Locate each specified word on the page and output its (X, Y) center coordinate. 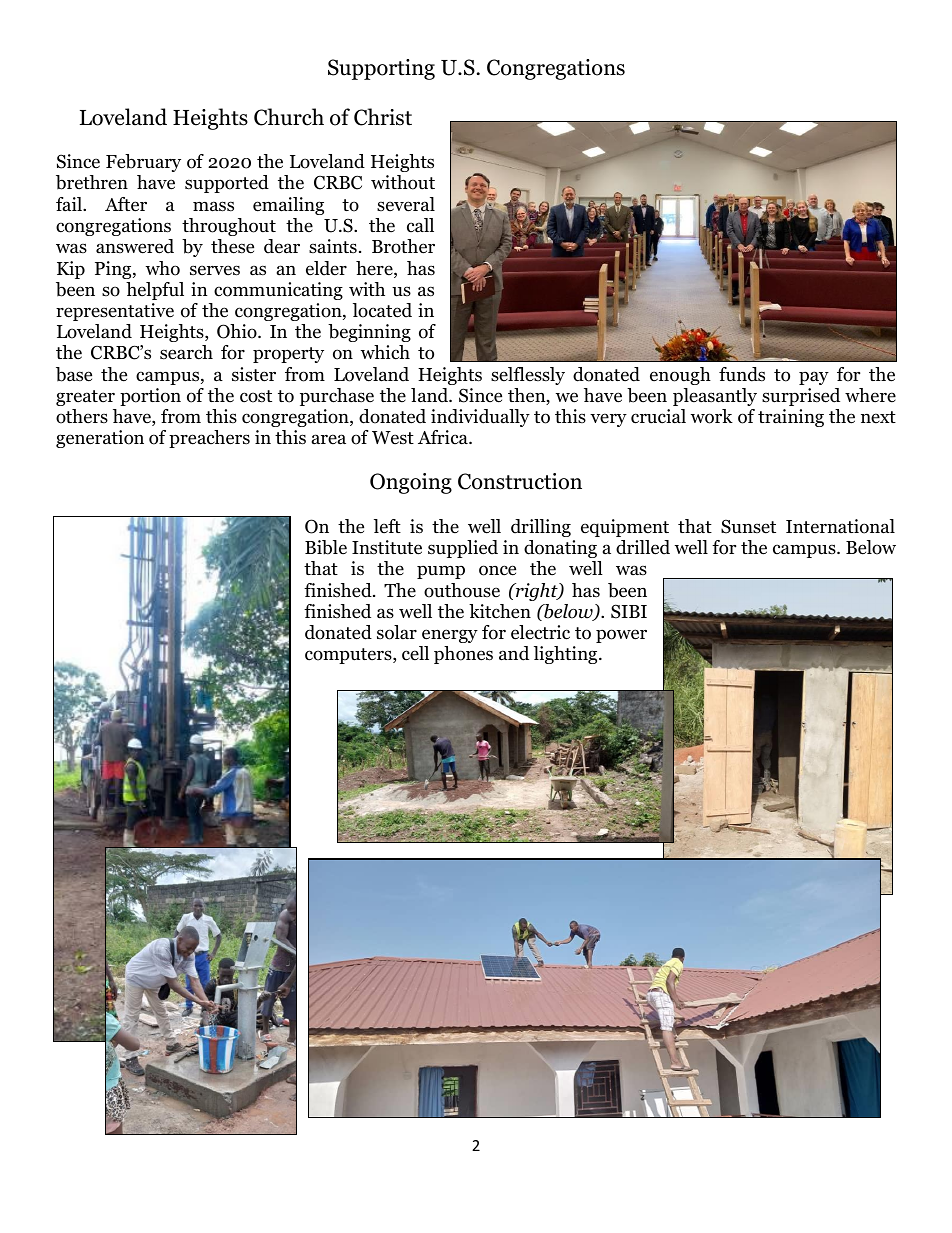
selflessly (528, 376)
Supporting (381, 69)
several (406, 204)
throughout (229, 227)
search (186, 352)
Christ (383, 117)
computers (349, 656)
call (420, 225)
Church (289, 117)
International (840, 526)
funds (742, 374)
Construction (520, 481)
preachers (209, 439)
